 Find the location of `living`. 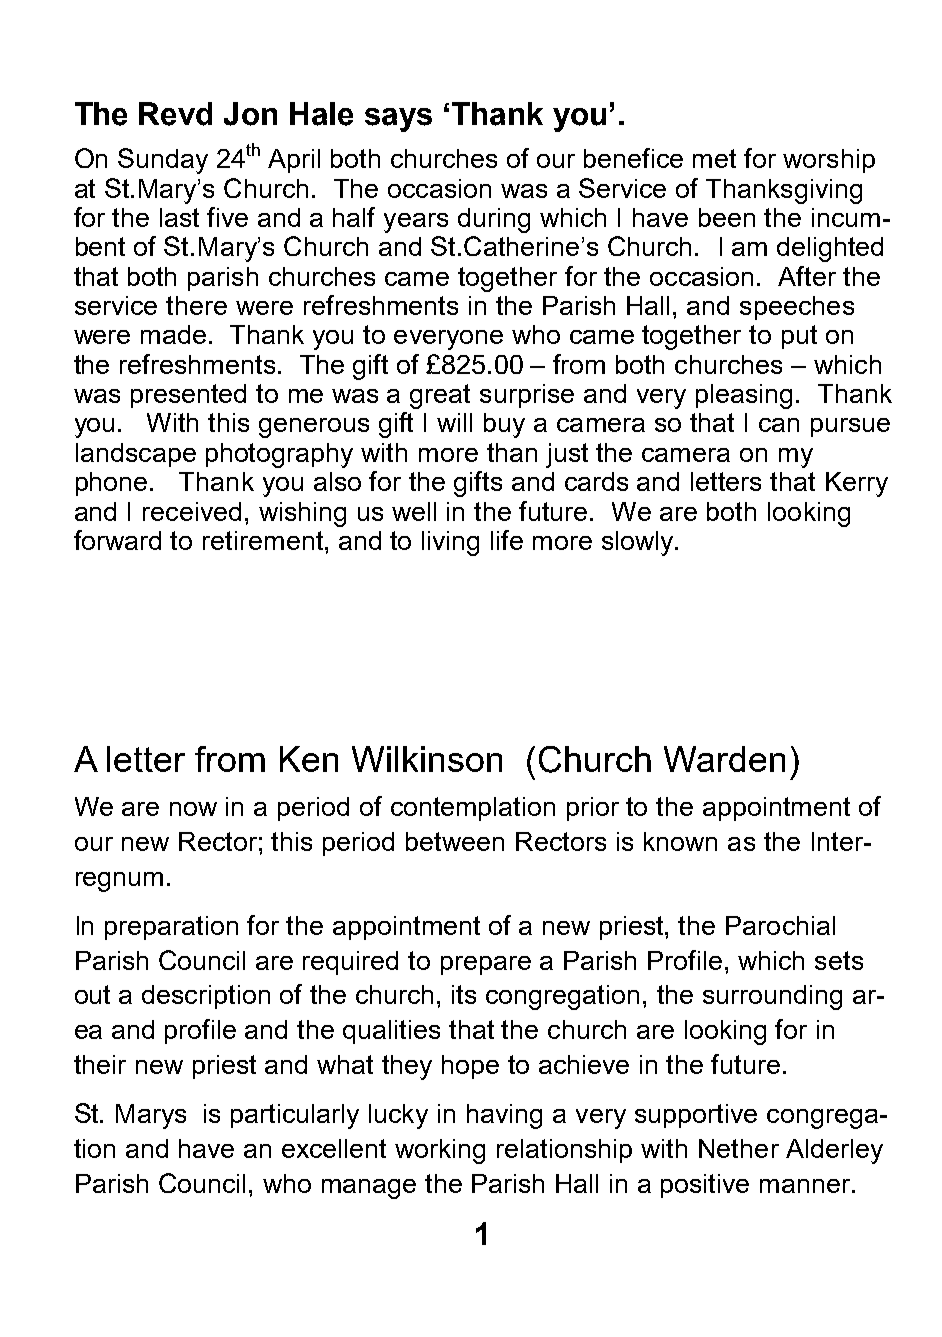

living is located at coordinates (450, 543).
